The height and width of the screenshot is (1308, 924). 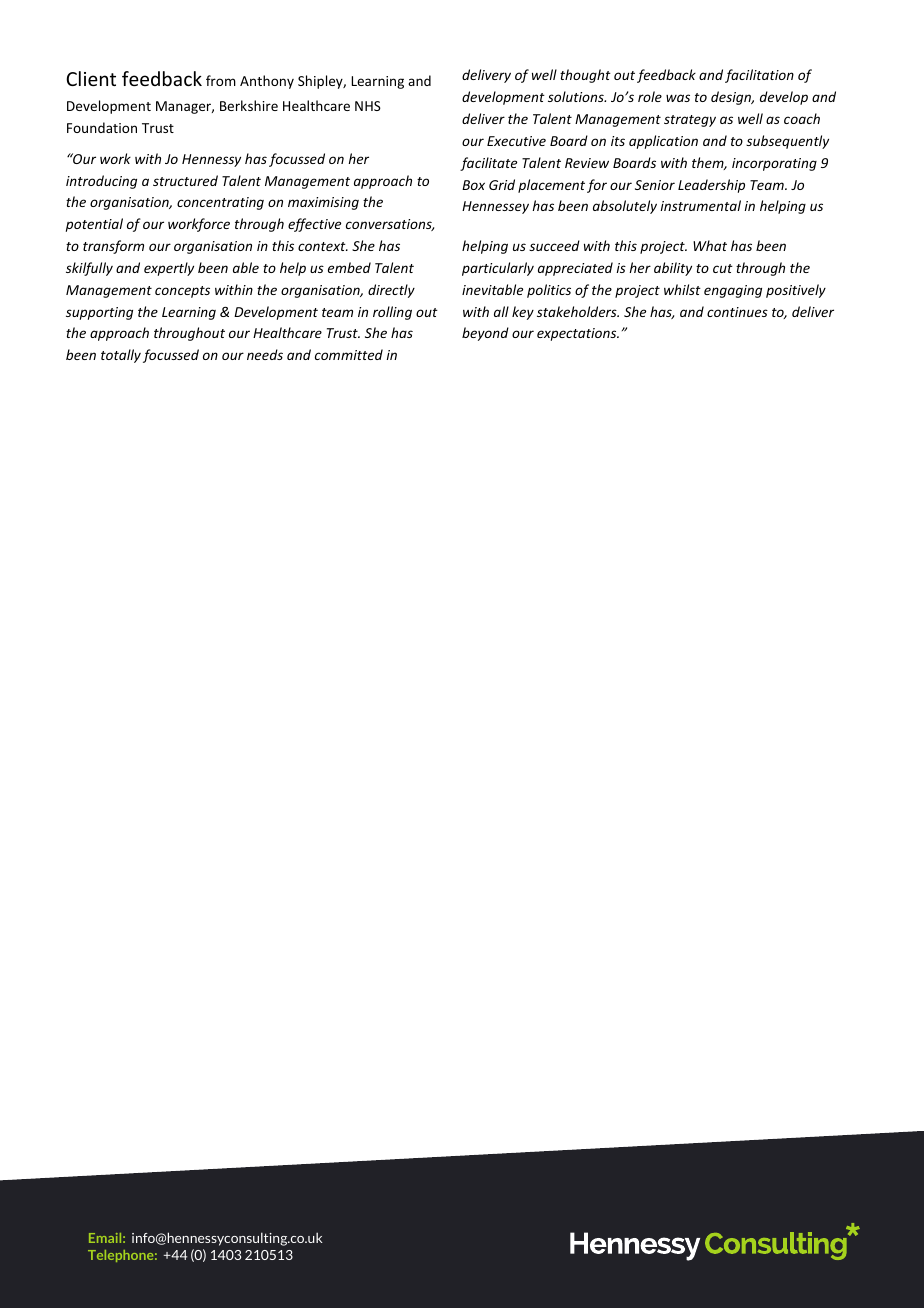 What do you see at coordinates (663, 142) in the screenshot?
I see `application` at bounding box center [663, 142].
